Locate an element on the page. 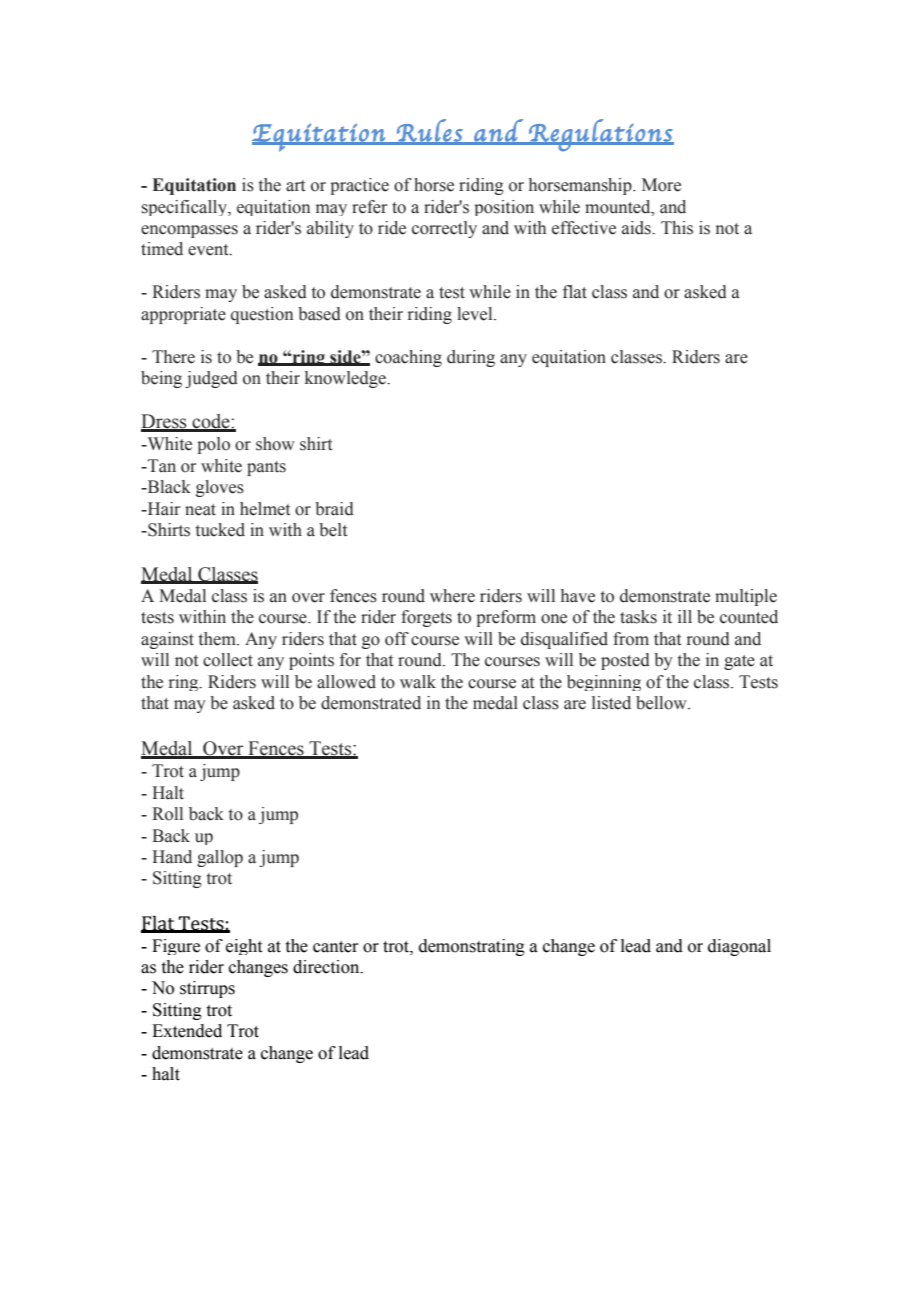 This page has width=924, height=1308. demonstrating is located at coordinates (472, 947).
